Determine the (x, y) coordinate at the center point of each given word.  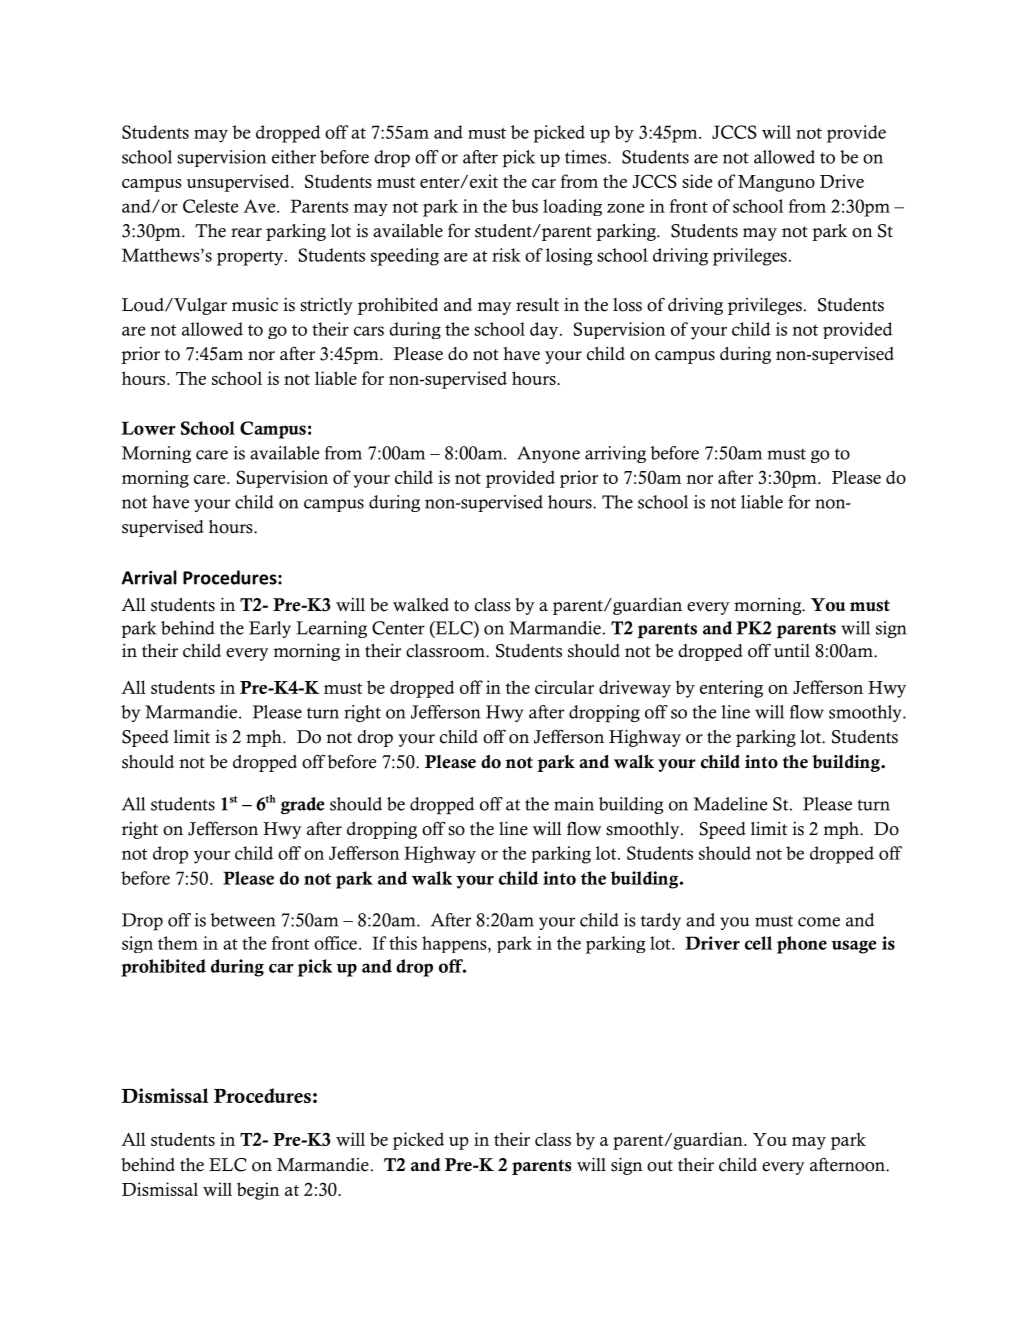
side (697, 181)
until (792, 650)
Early (270, 629)
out (660, 1166)
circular (564, 687)
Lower (148, 428)
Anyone (548, 454)
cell (758, 943)
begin (258, 1191)
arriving (615, 454)
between (243, 920)
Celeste (210, 206)
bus (525, 206)
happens (455, 944)
